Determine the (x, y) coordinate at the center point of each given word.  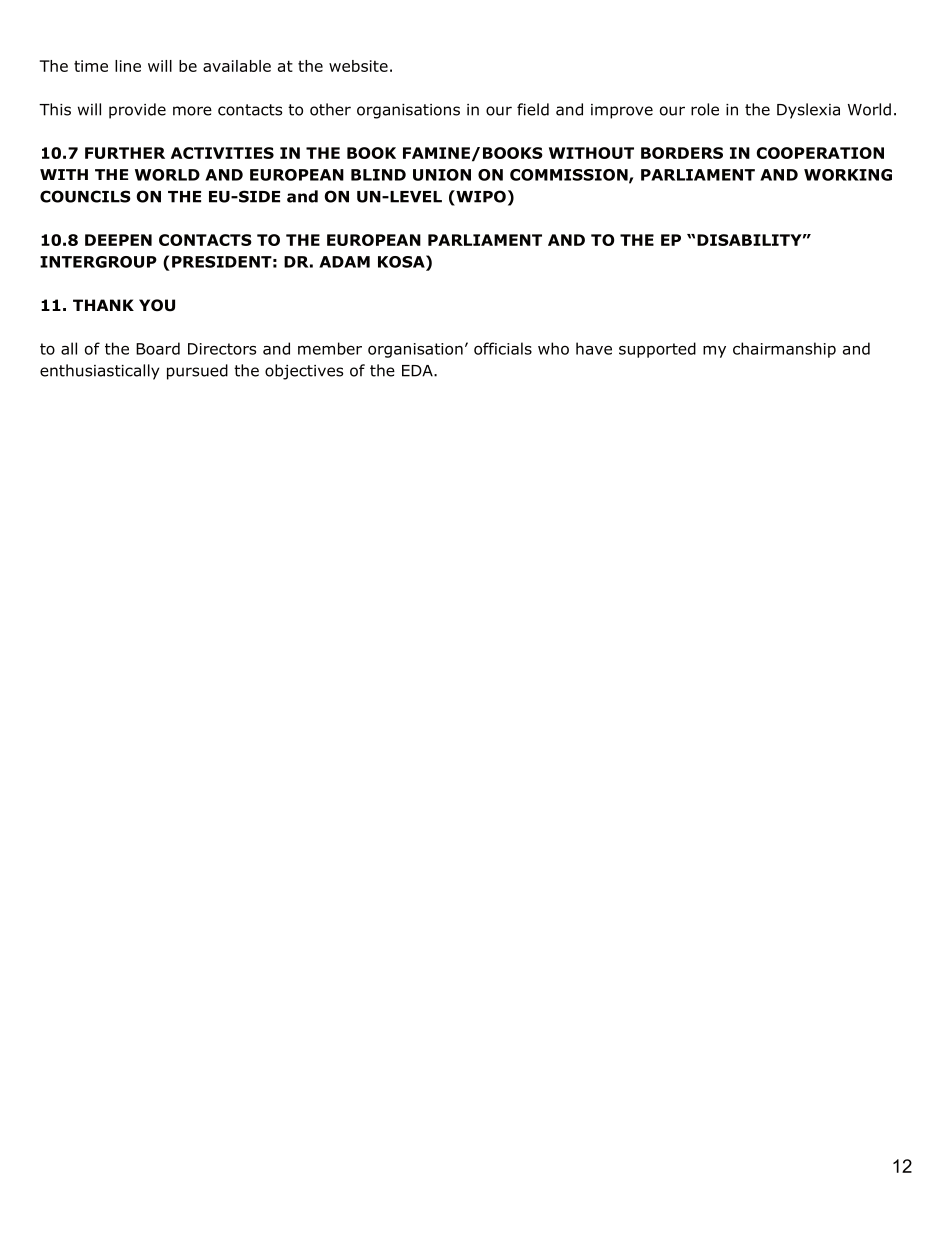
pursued (197, 372)
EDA (418, 371)
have (594, 348)
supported (657, 350)
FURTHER (125, 153)
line (128, 66)
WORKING (848, 175)
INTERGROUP (98, 262)
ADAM (344, 262)
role (705, 109)
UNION (442, 175)
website (358, 66)
